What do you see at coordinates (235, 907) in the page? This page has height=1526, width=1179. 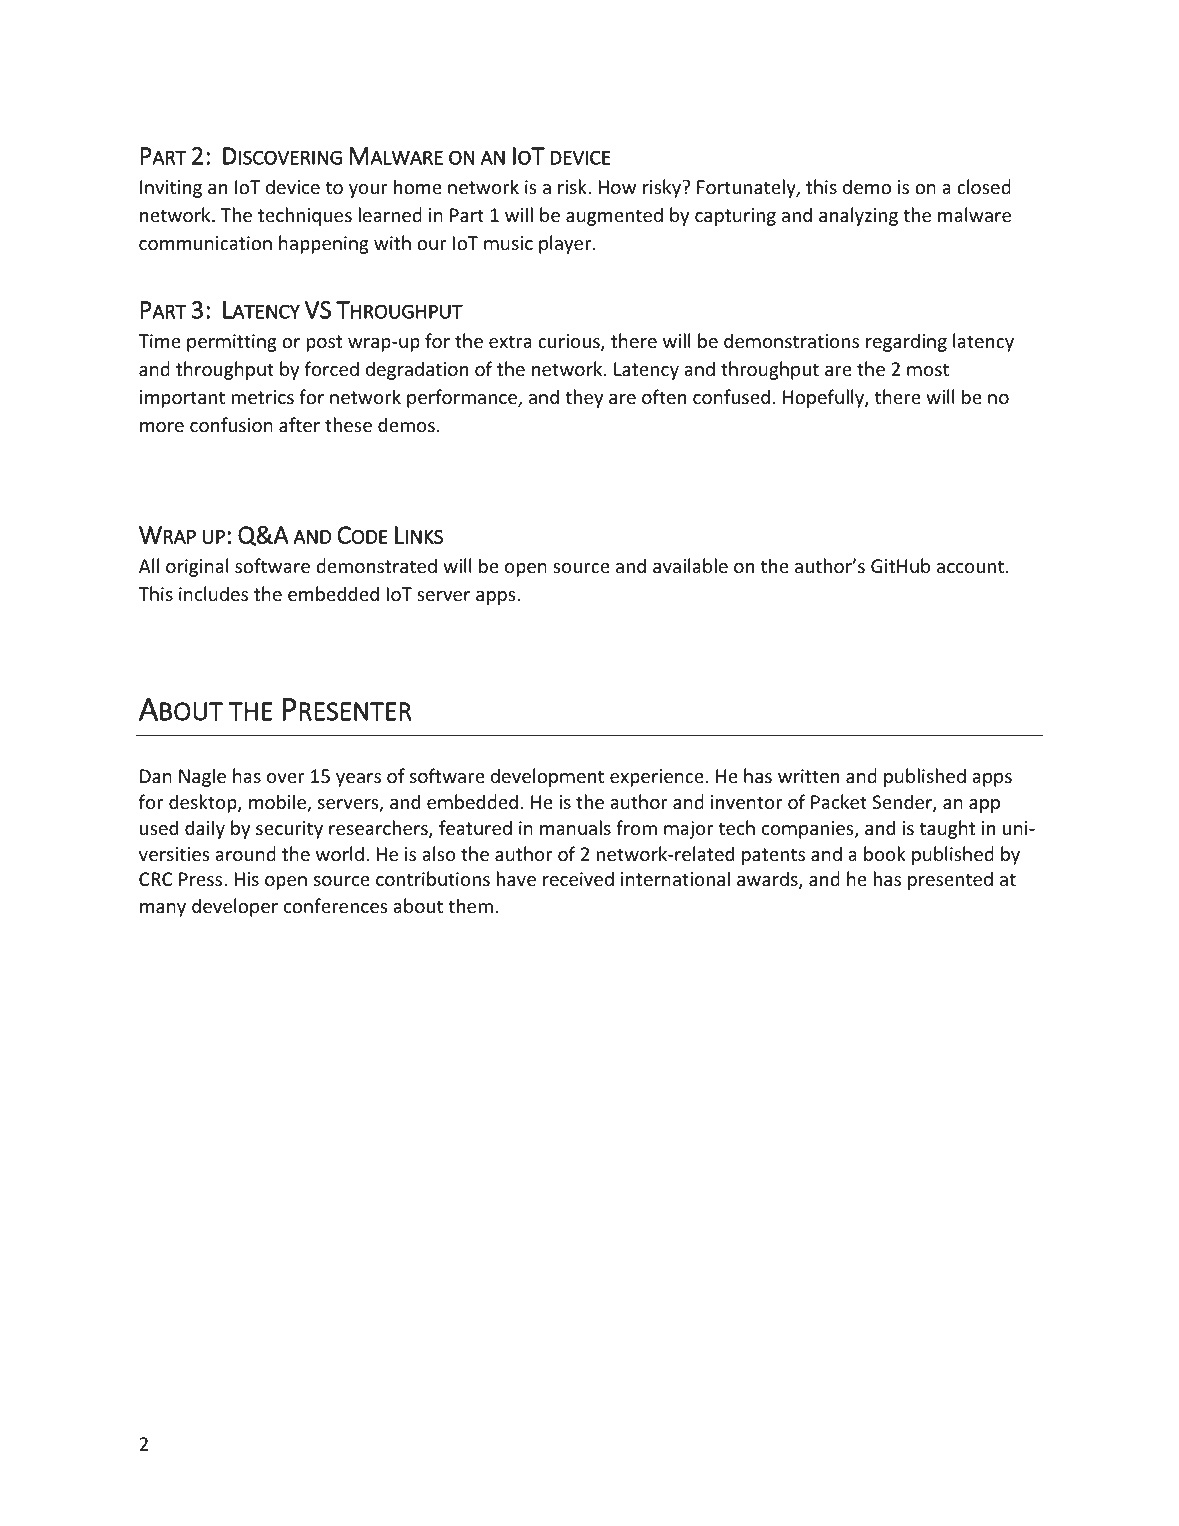 I see `developer` at bounding box center [235, 907].
